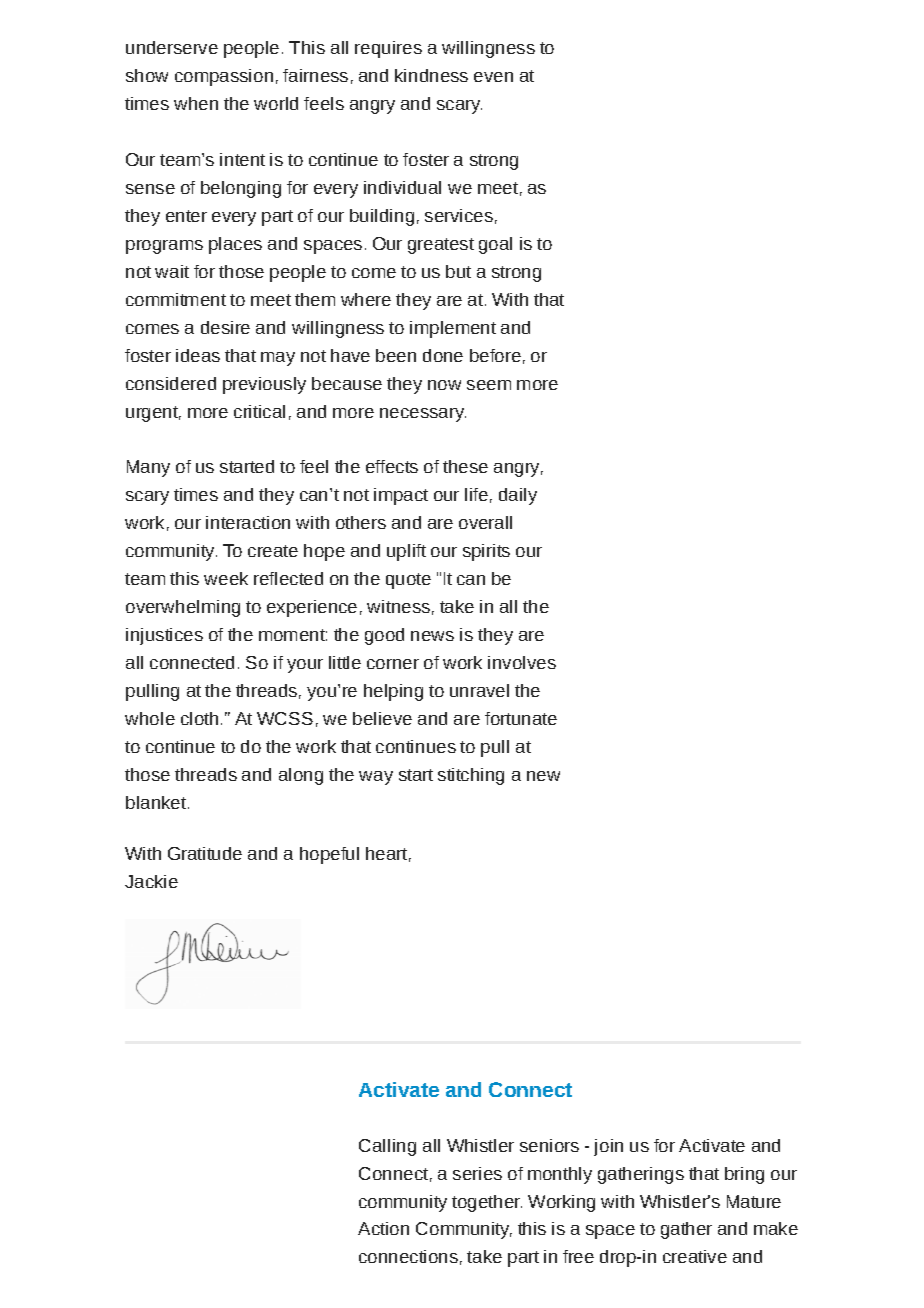  I want to click on desire, so click(225, 327).
